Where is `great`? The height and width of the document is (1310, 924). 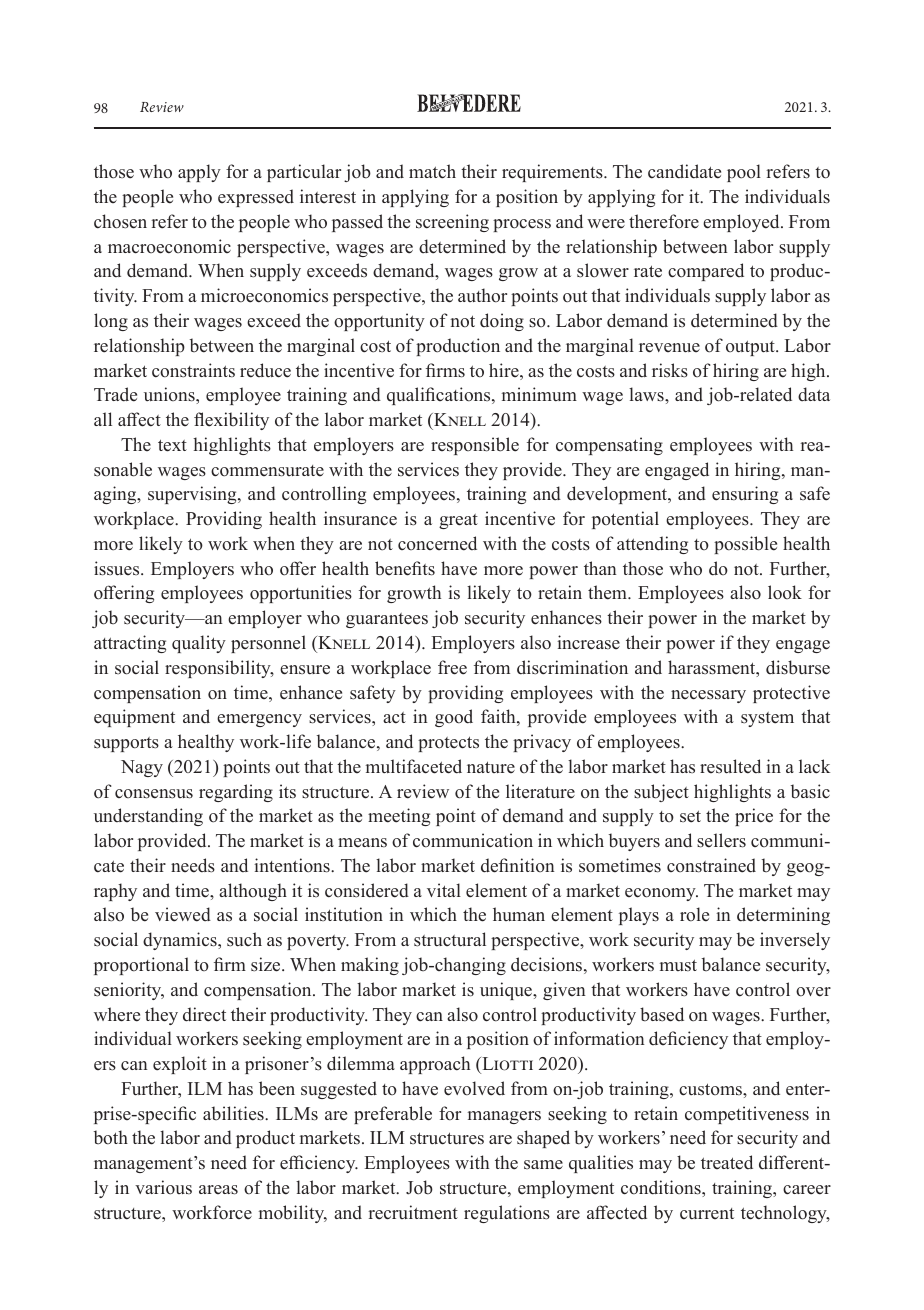
great is located at coordinates (458, 521).
